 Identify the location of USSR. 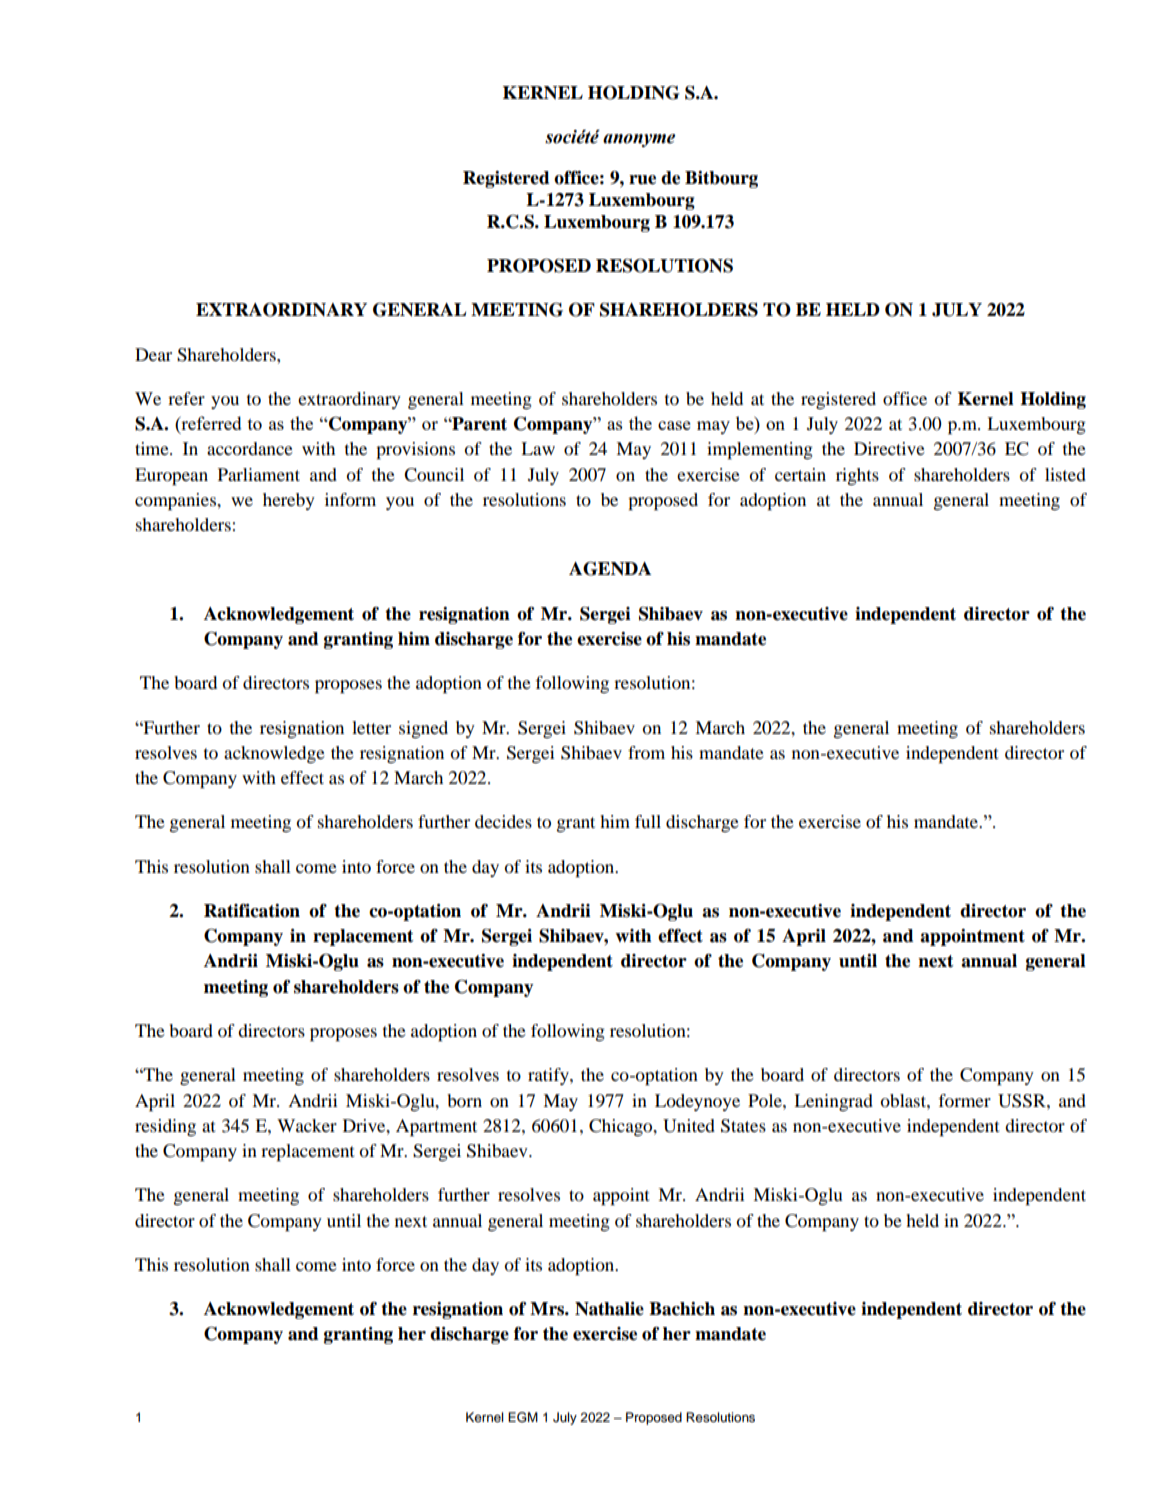
(1023, 1101).
